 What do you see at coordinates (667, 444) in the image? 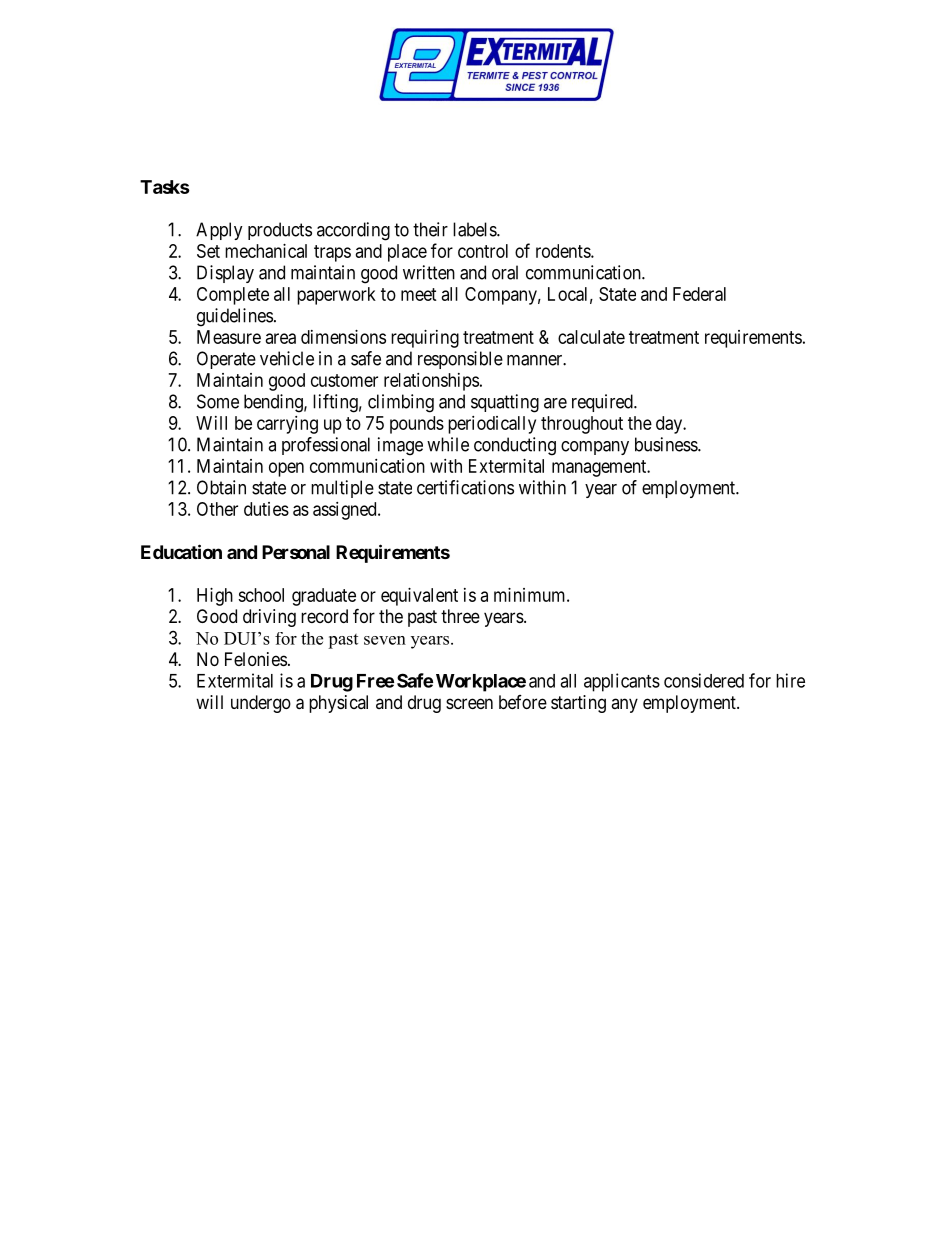
I see `business` at bounding box center [667, 444].
